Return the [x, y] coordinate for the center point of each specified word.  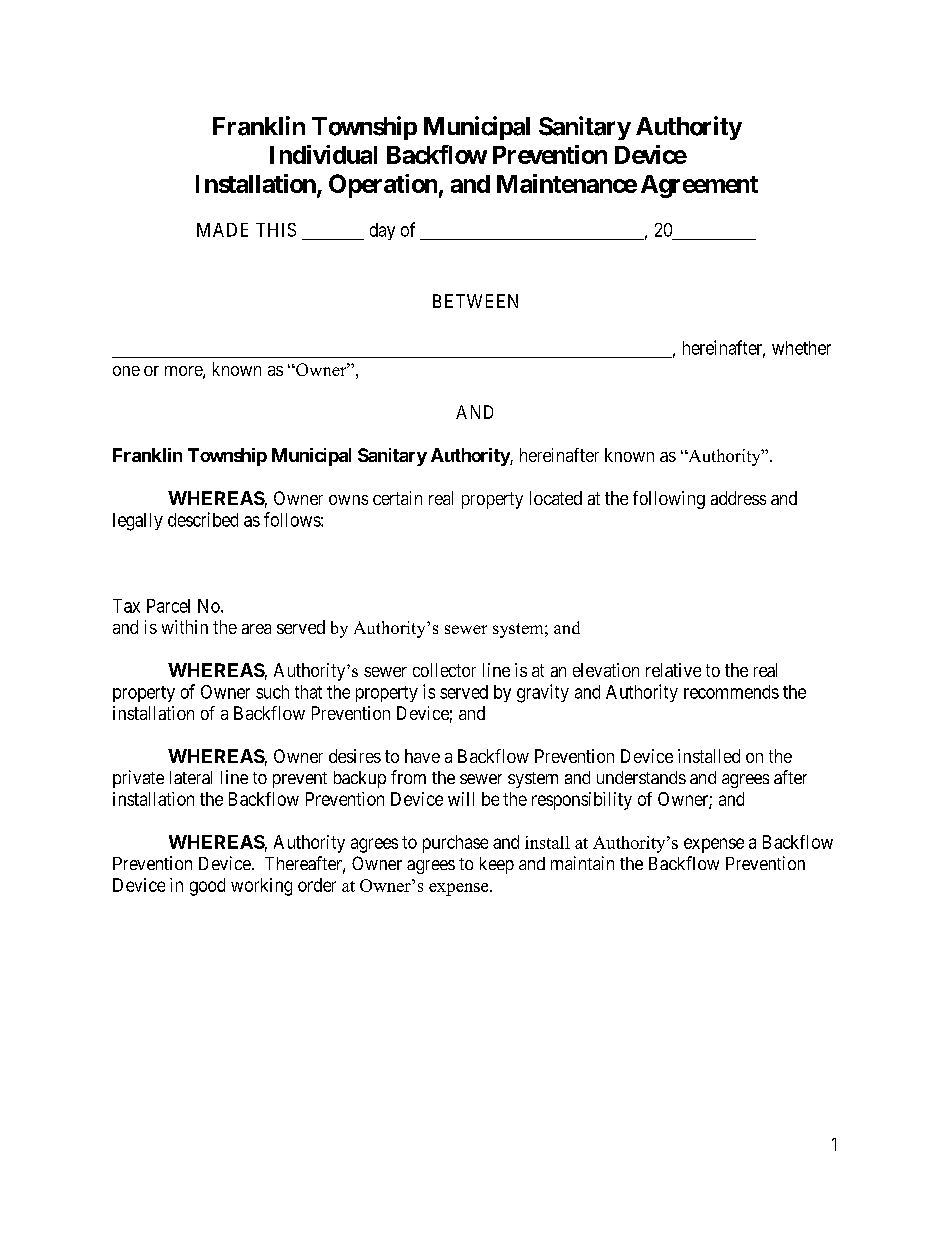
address [738, 498]
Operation [383, 186]
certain [397, 498]
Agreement [699, 186]
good [207, 887]
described [203, 519]
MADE [222, 230]
